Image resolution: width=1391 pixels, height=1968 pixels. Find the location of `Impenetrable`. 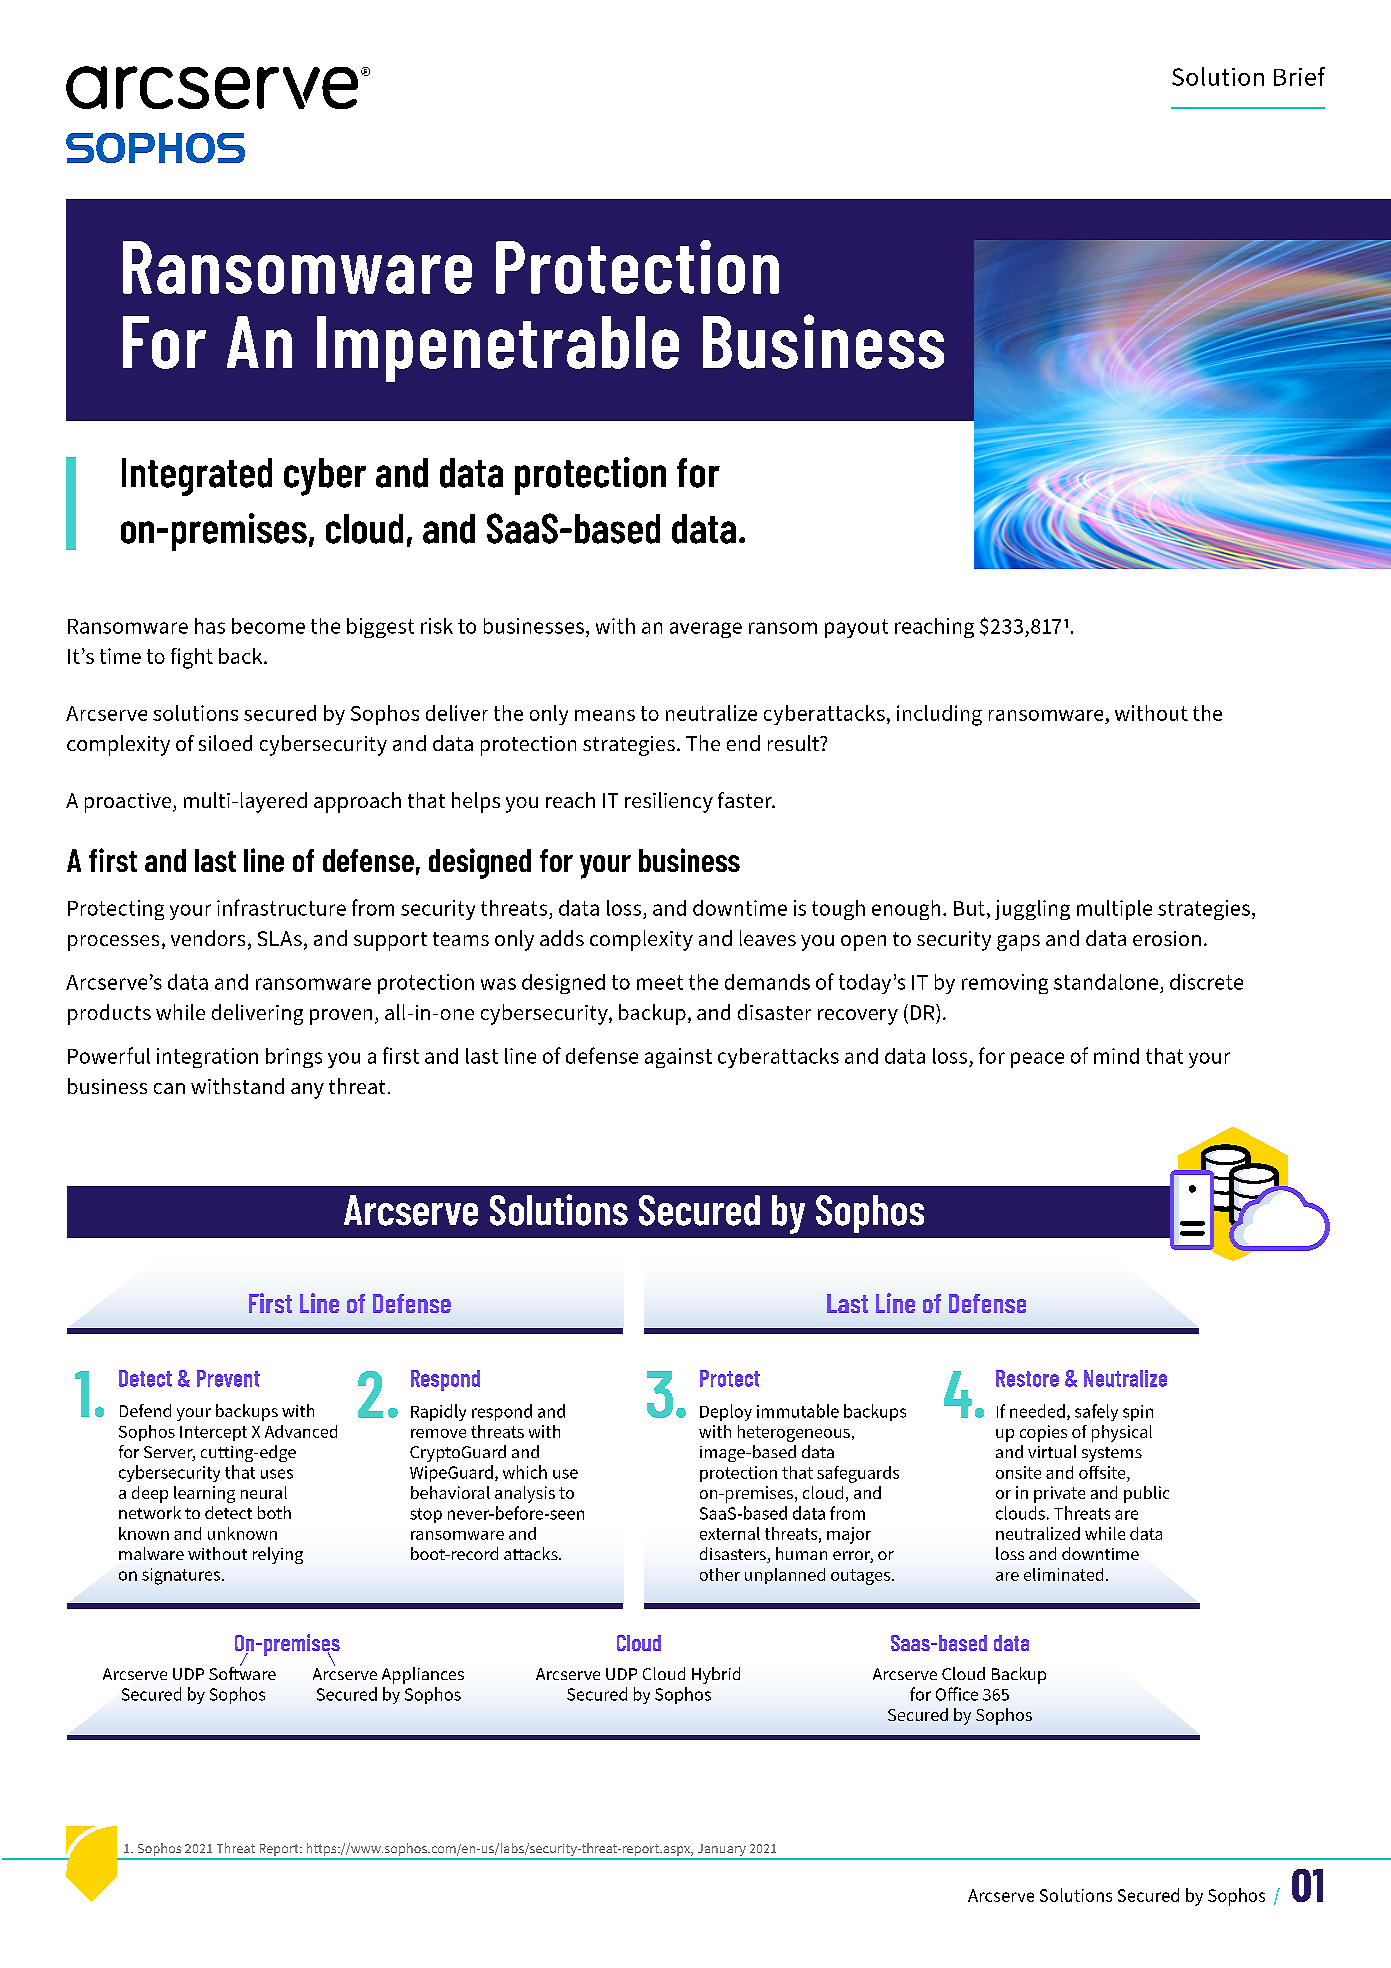

Impenetrable is located at coordinates (498, 349).
